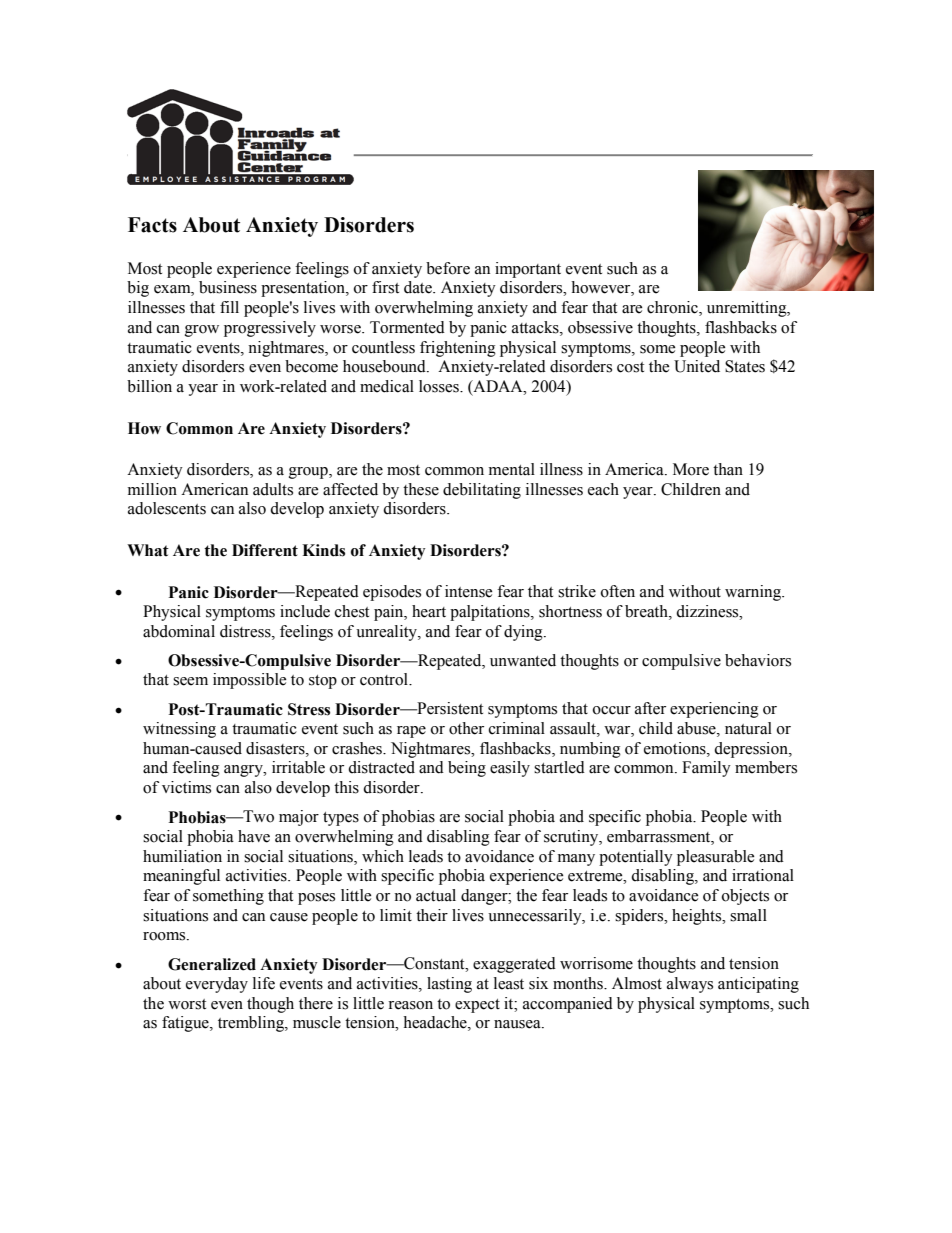 This document has height=1233, width=952. I want to click on everyday, so click(217, 985).
